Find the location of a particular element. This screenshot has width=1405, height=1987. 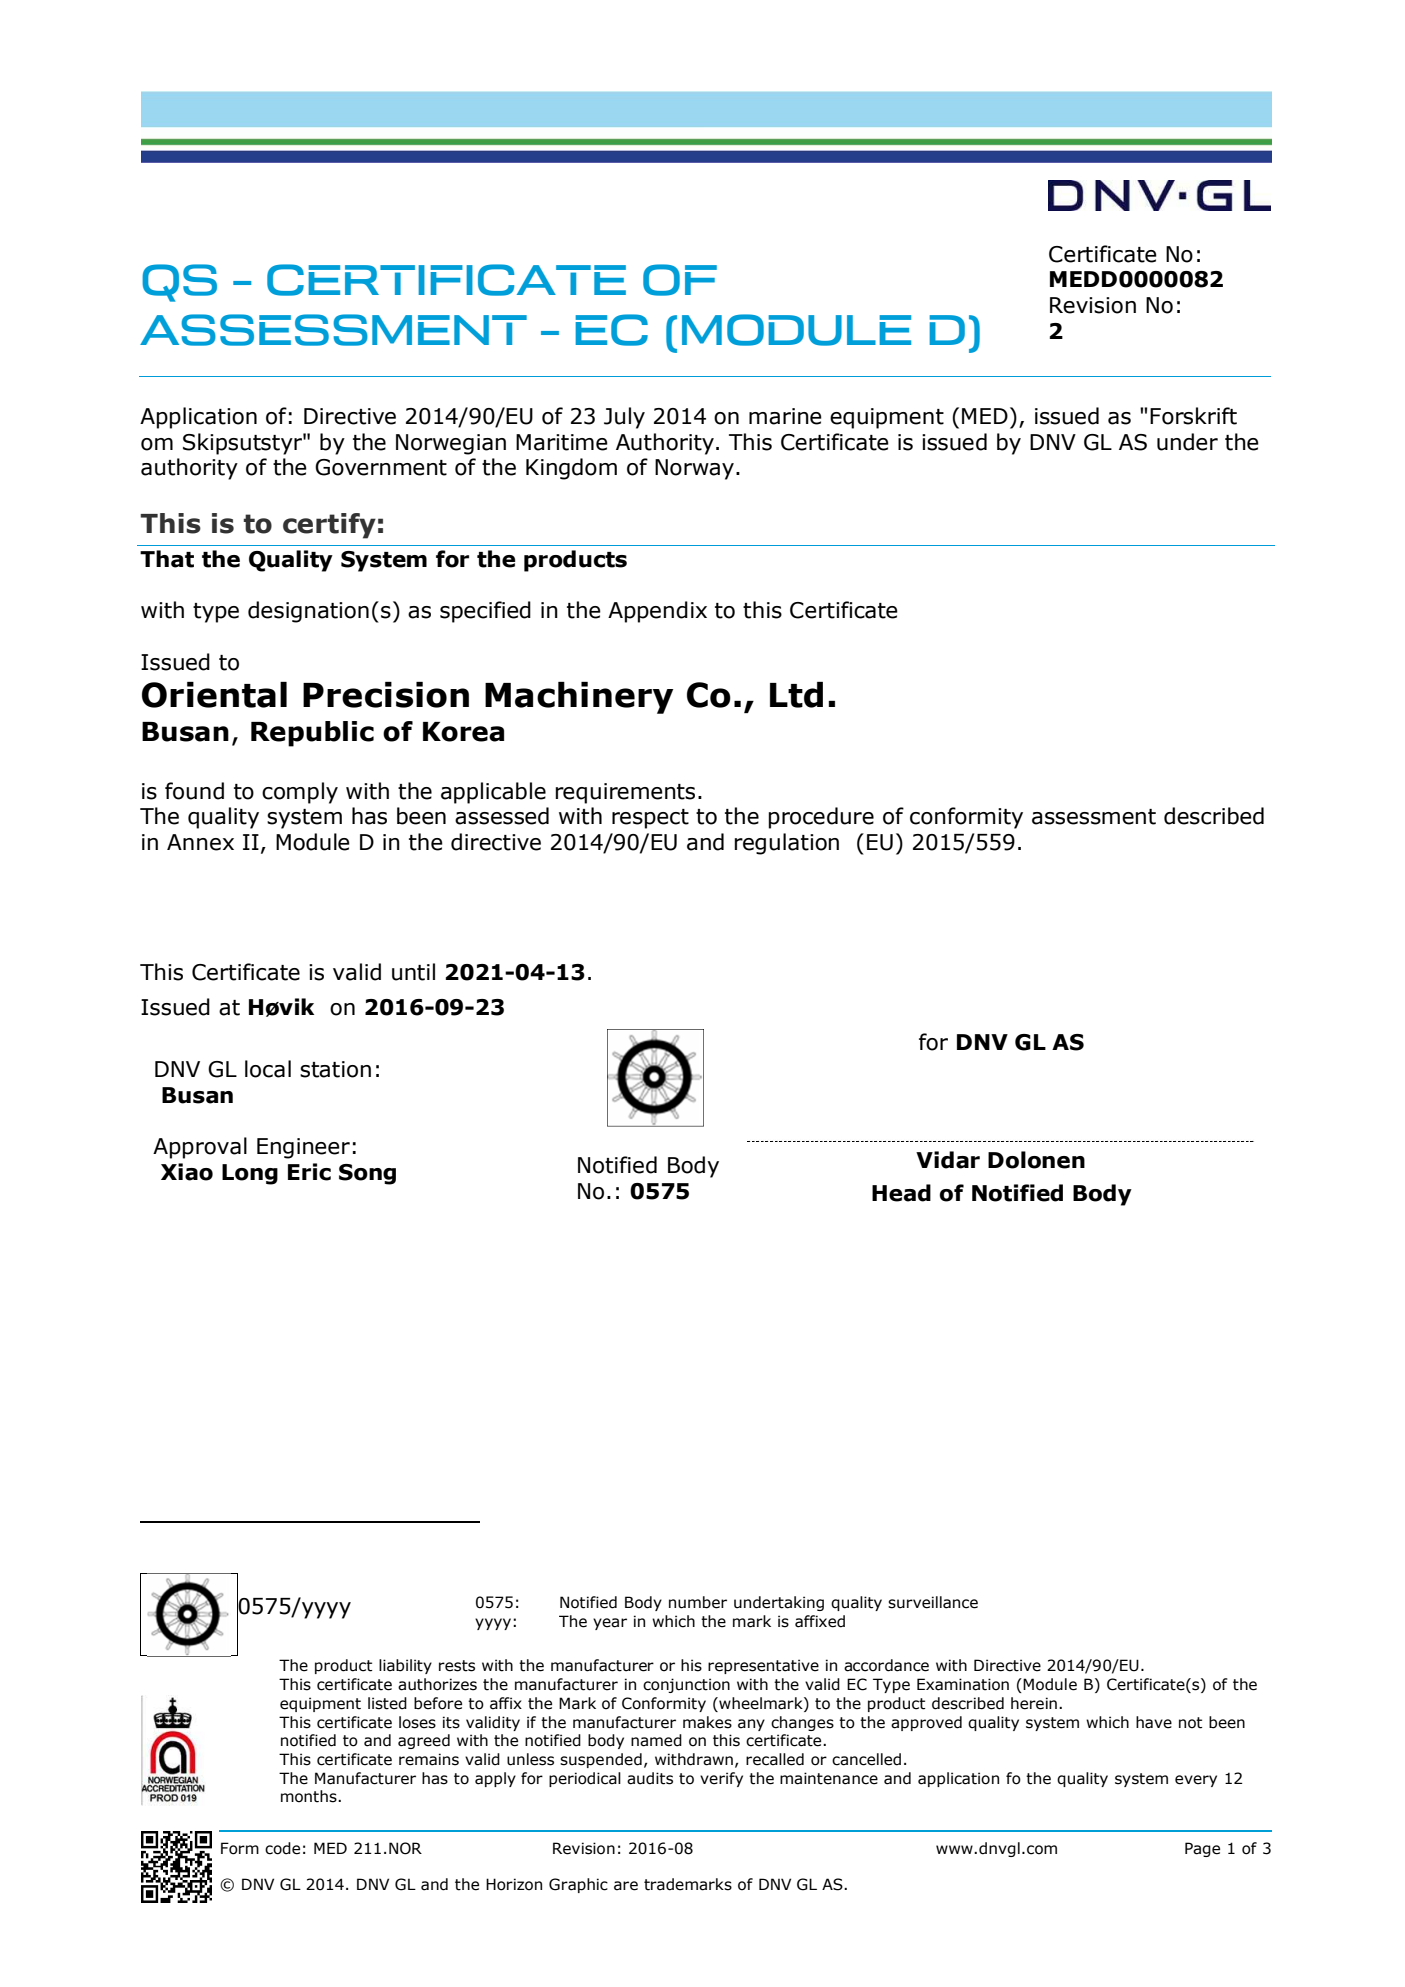

Page is located at coordinates (1202, 1849).
